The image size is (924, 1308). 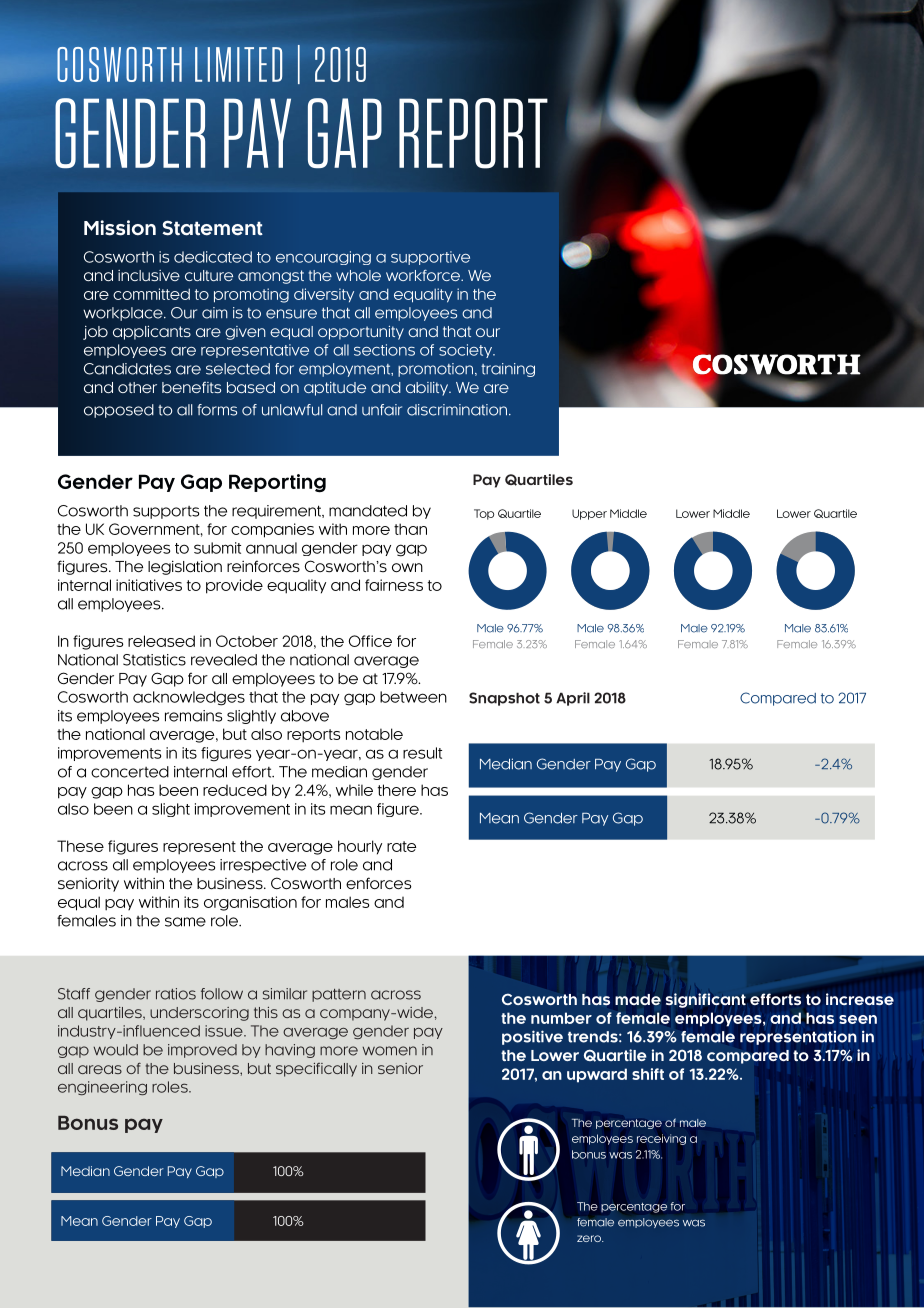 What do you see at coordinates (430, 258) in the document?
I see `supportive` at bounding box center [430, 258].
